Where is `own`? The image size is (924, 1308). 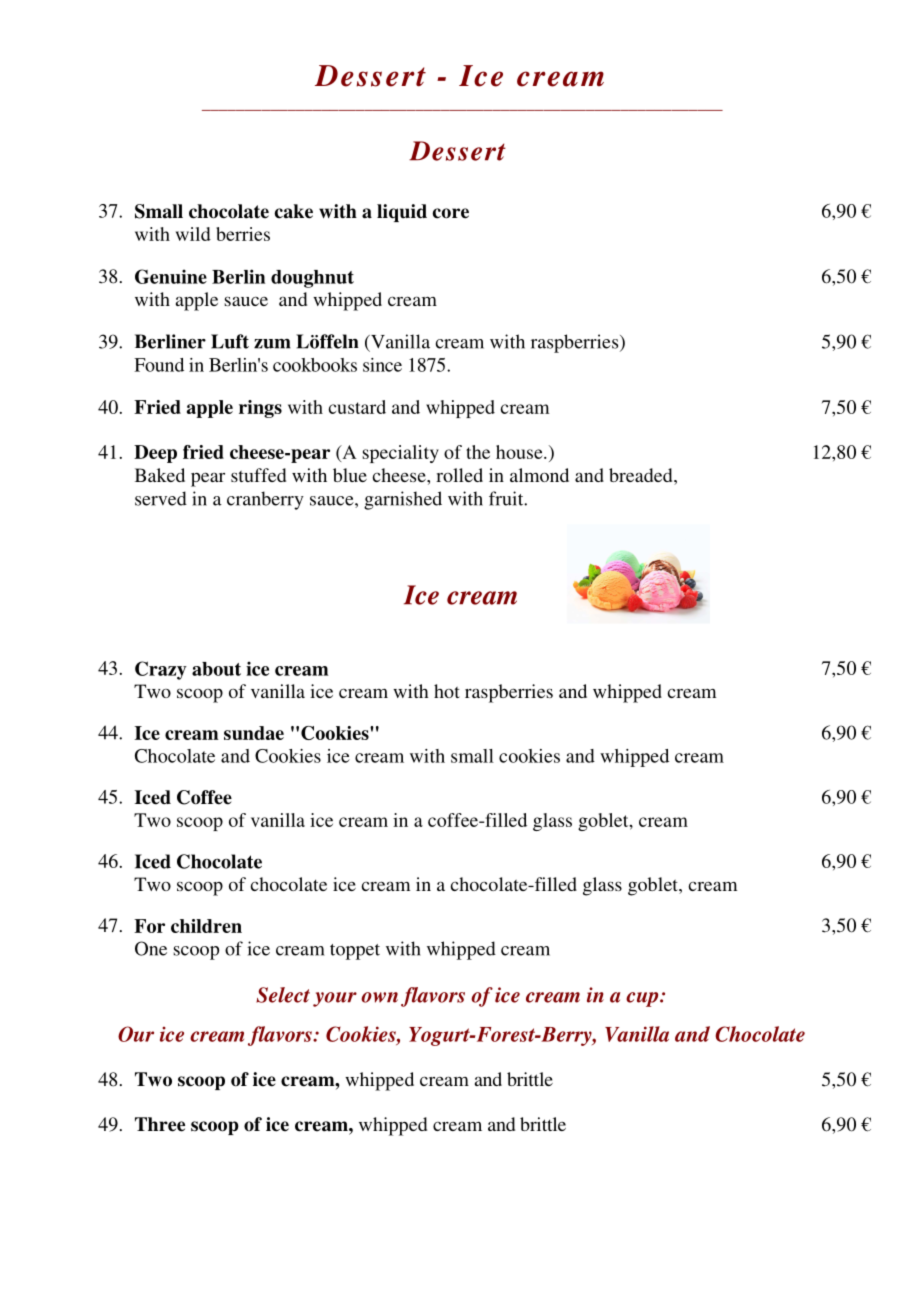 own is located at coordinates (379, 997).
